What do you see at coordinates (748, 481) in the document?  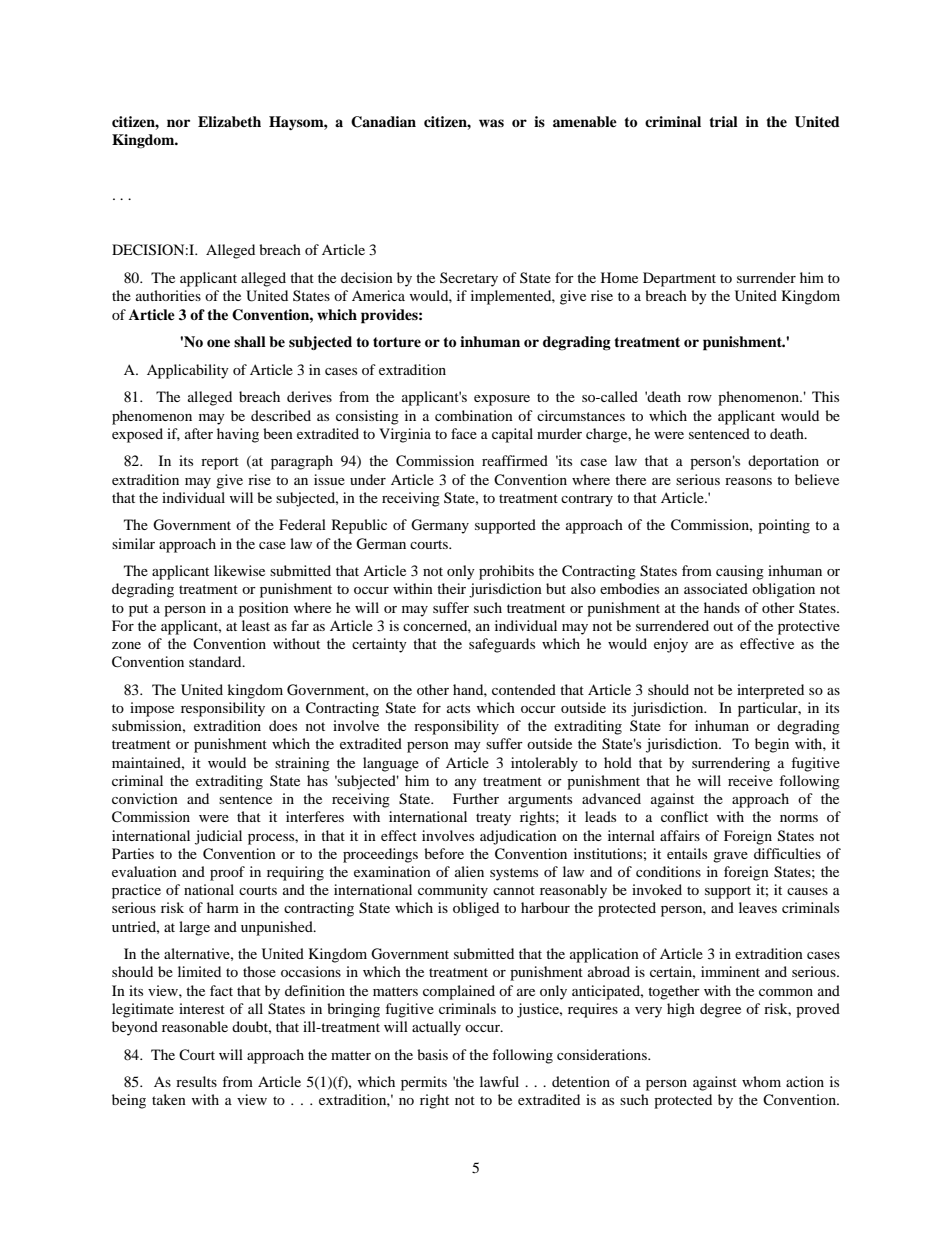 I see `reasons` at bounding box center [748, 481].
